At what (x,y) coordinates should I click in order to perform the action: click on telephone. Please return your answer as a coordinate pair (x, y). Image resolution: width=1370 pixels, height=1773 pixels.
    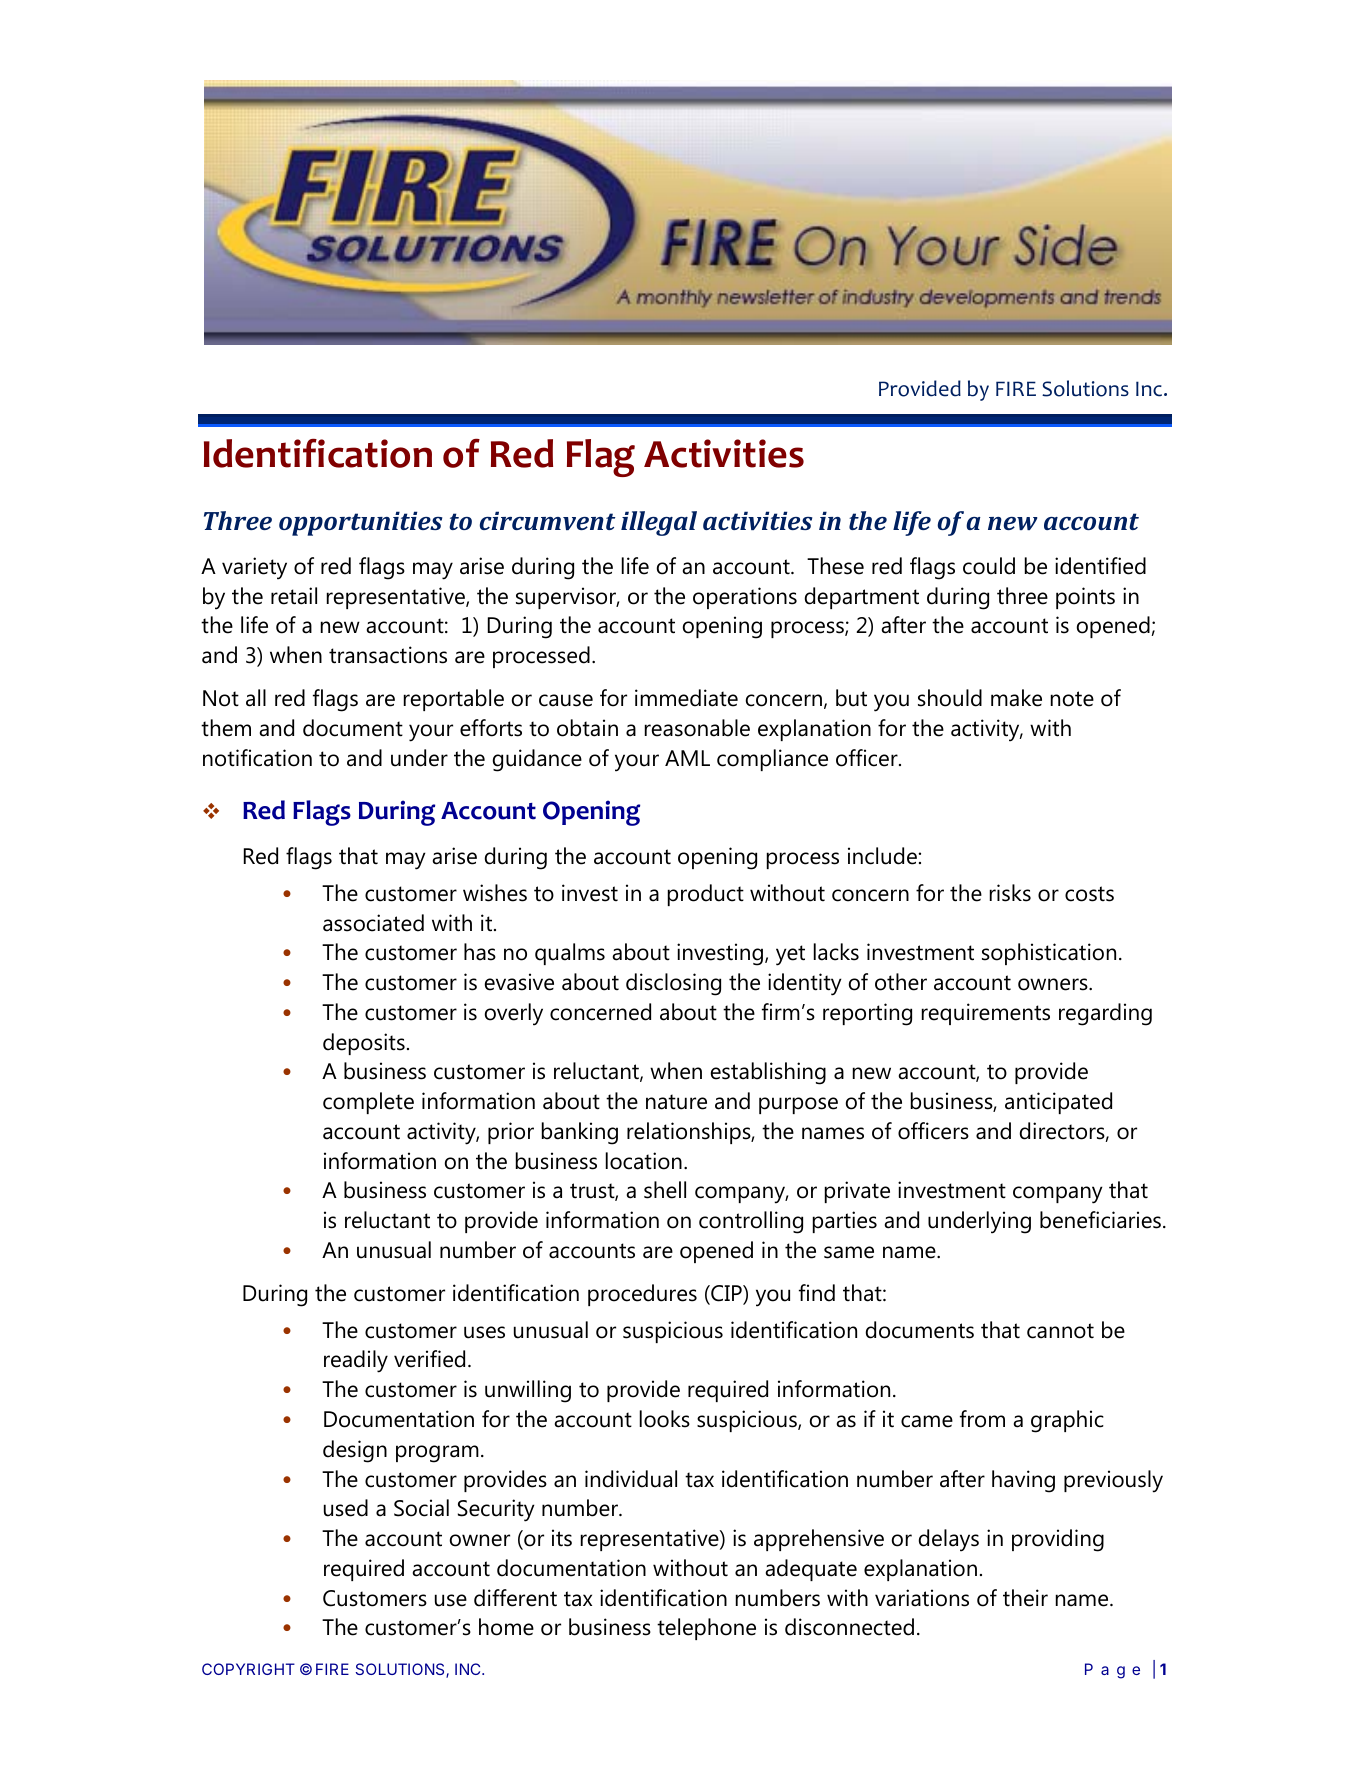
    Looking at the image, I should click on (706, 1629).
